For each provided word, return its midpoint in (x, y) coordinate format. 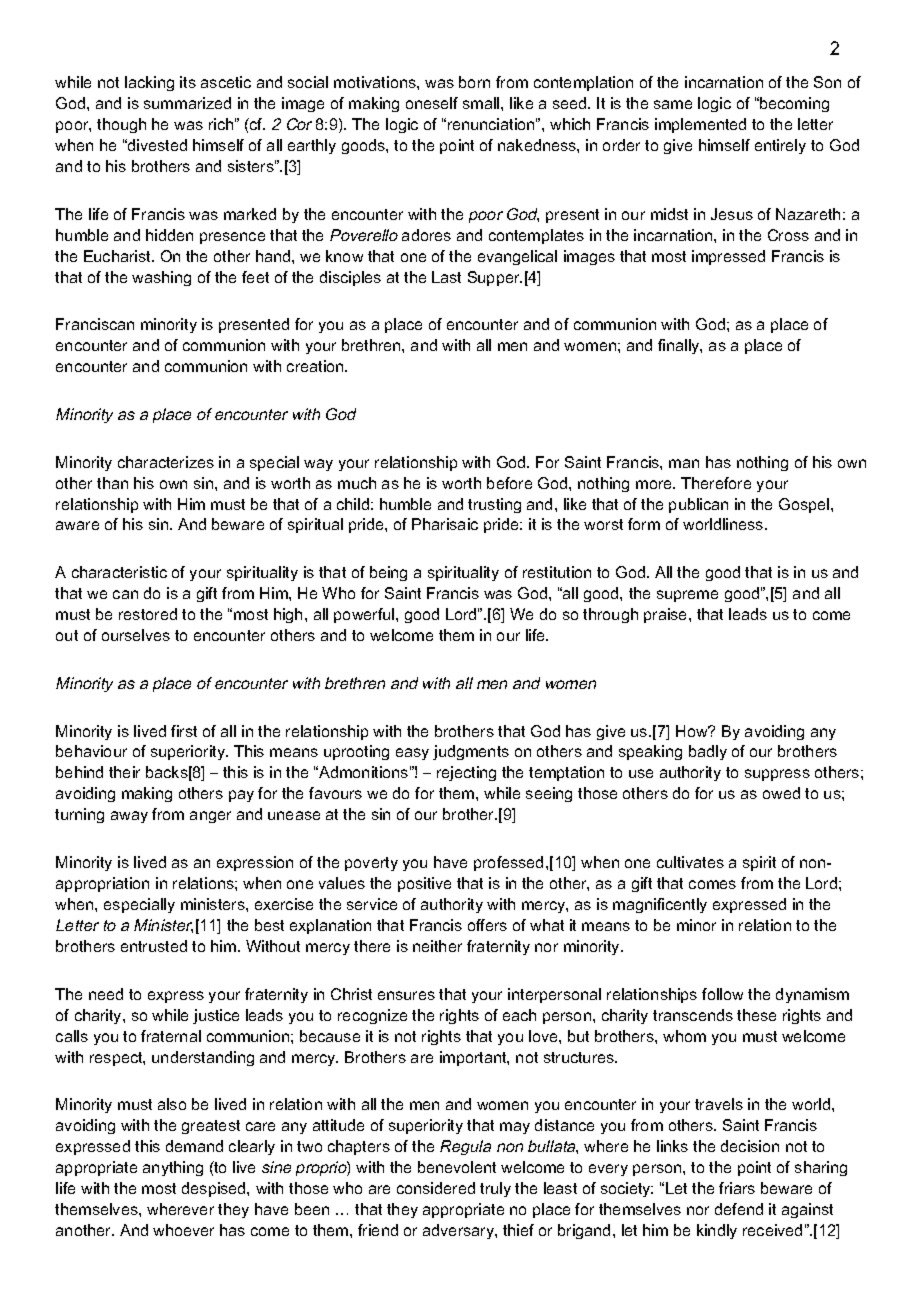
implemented (700, 125)
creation (316, 366)
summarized (187, 103)
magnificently (660, 905)
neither (437, 946)
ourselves (136, 635)
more (655, 484)
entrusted (154, 946)
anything (173, 1168)
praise (667, 615)
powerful (365, 615)
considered (436, 1188)
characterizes (166, 462)
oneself (432, 103)
